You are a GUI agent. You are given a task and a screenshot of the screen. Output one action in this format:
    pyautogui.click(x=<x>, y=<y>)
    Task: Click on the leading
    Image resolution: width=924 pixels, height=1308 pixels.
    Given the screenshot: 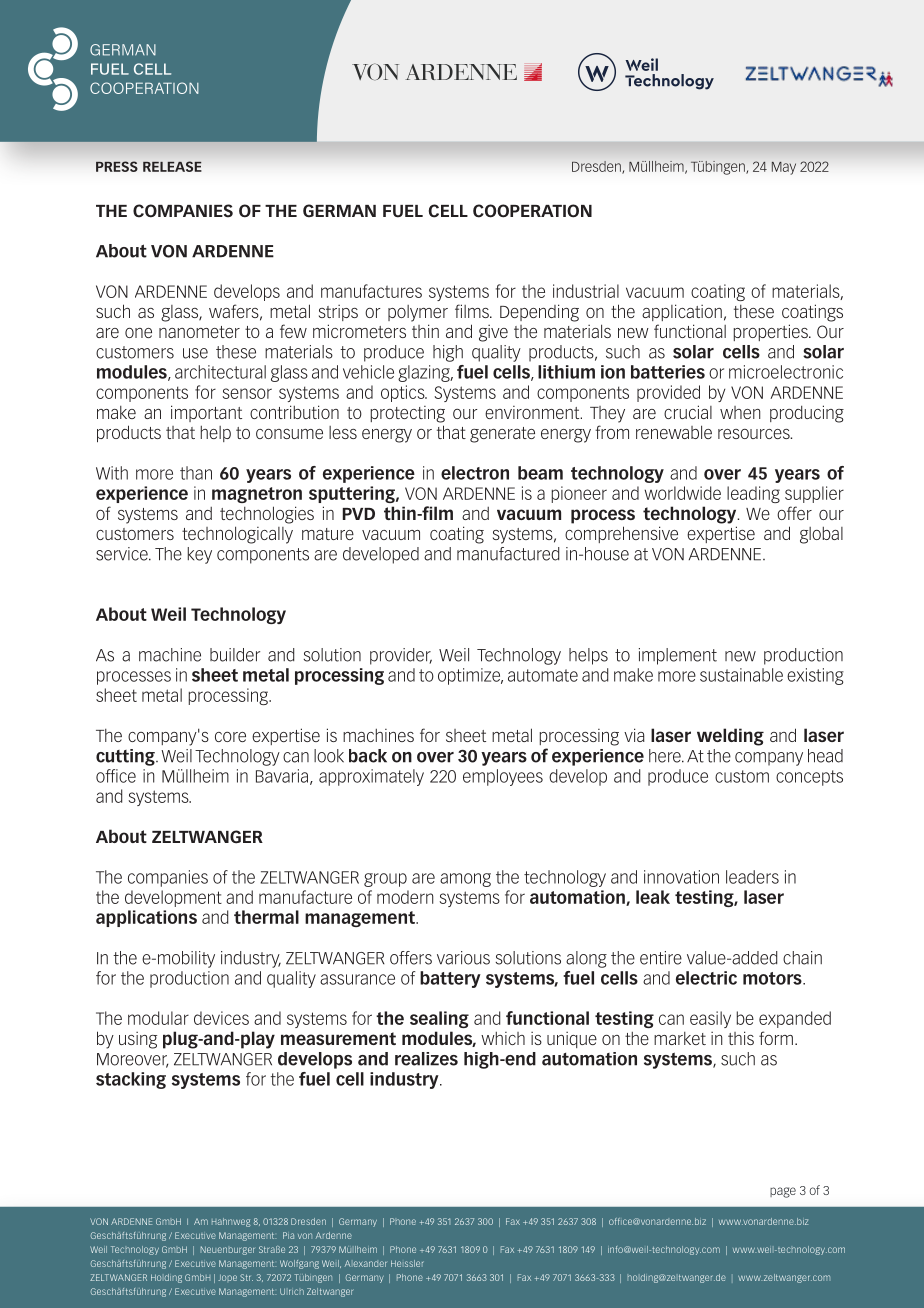 What is the action you would take?
    pyautogui.click(x=753, y=494)
